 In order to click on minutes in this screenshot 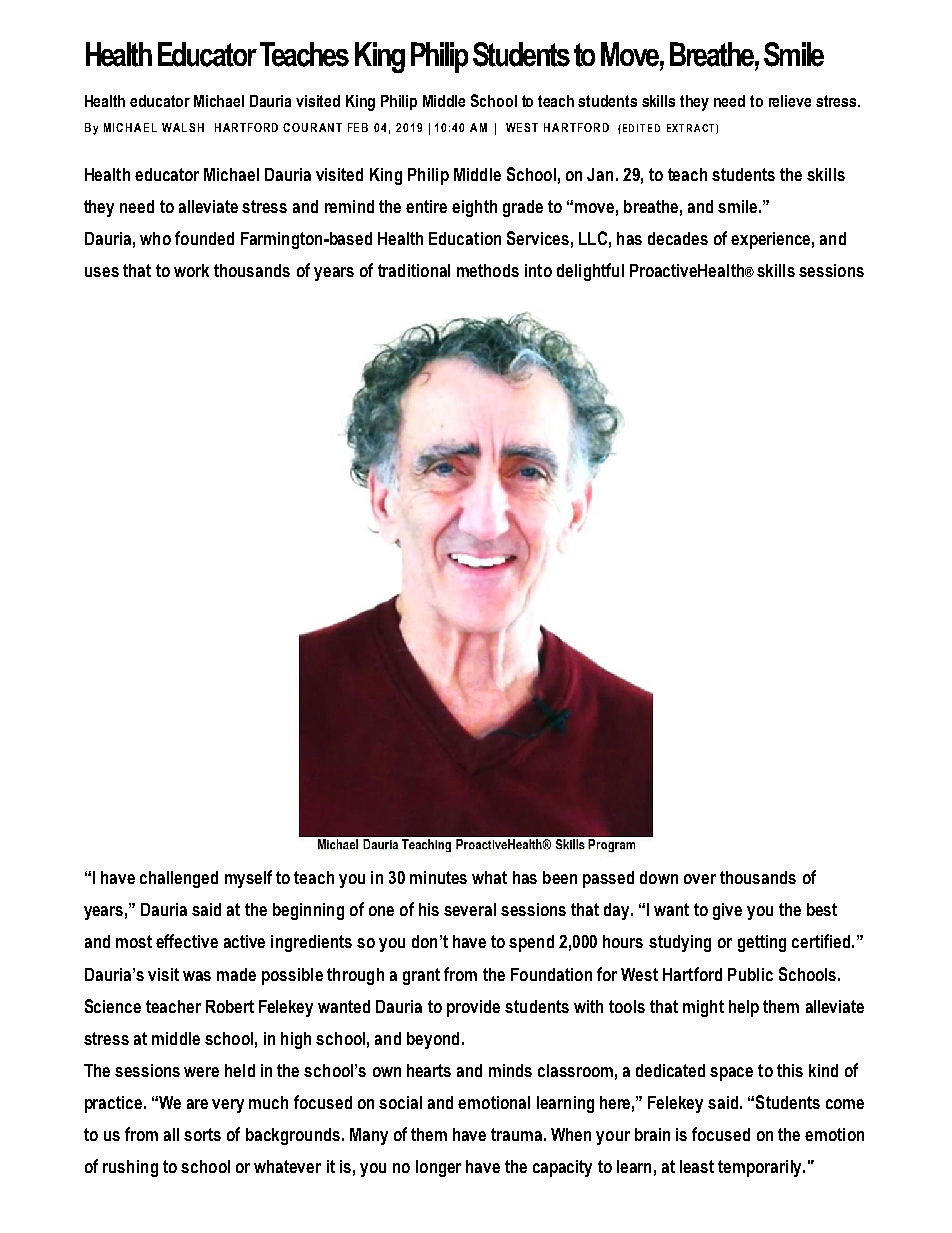, I will do `click(438, 877)`.
